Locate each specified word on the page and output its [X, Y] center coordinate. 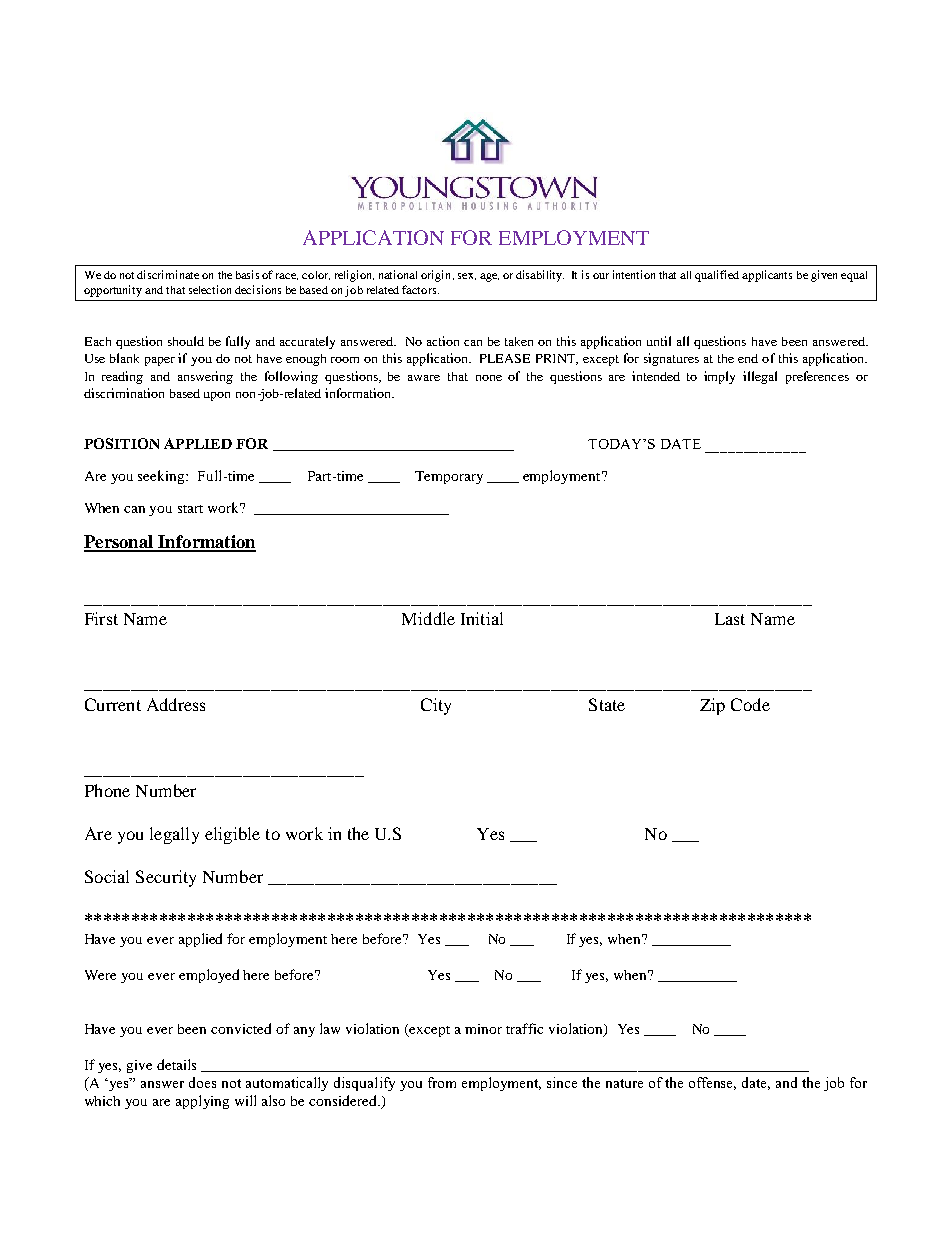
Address [176, 704]
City [436, 706]
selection [210, 289]
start [190, 509]
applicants [767, 276]
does [202, 1082]
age [489, 277]
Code [750, 704]
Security [166, 878]
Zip [712, 706]
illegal [760, 377]
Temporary [449, 477]
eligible [232, 835]
